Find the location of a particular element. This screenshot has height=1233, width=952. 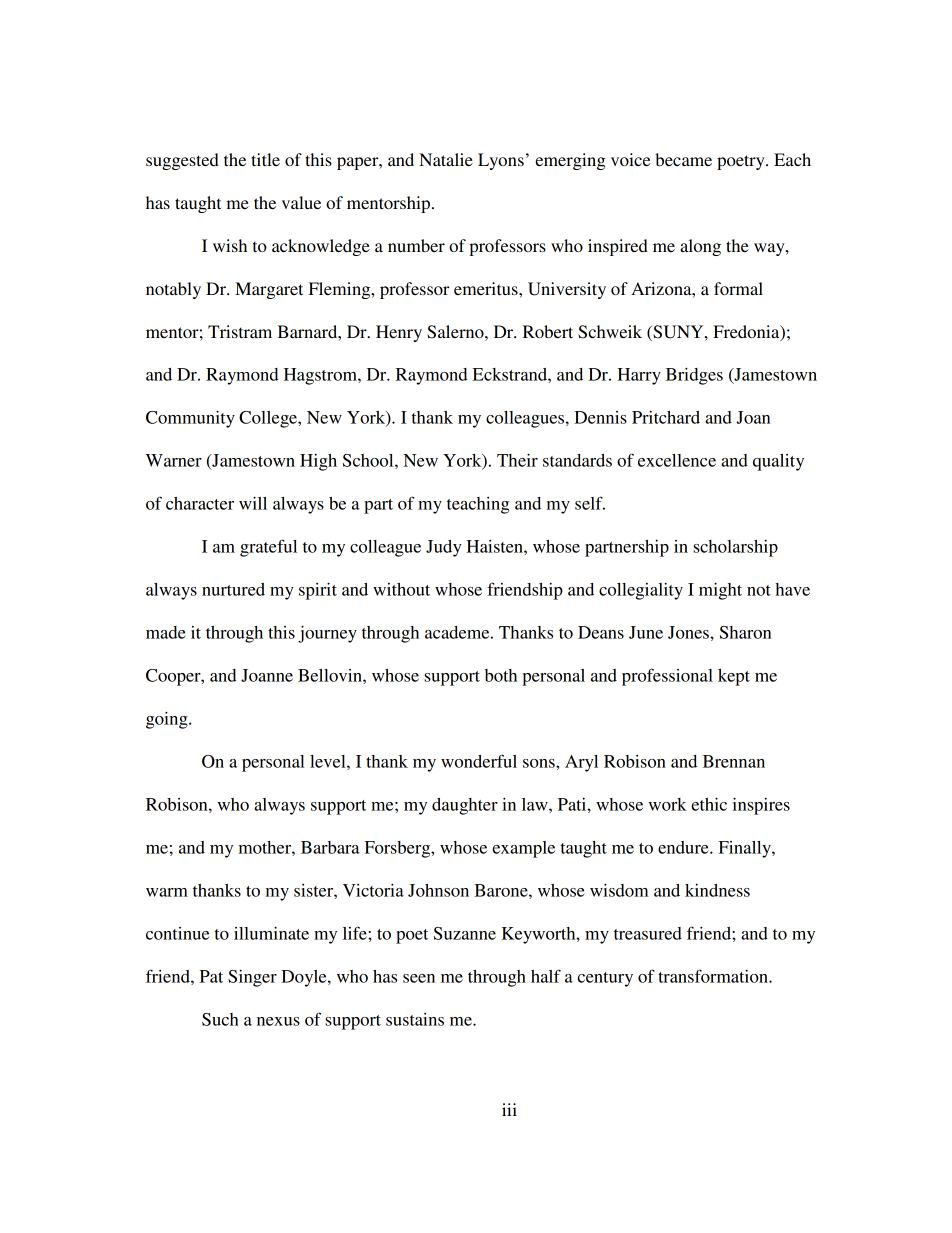

iii is located at coordinates (509, 1109).
